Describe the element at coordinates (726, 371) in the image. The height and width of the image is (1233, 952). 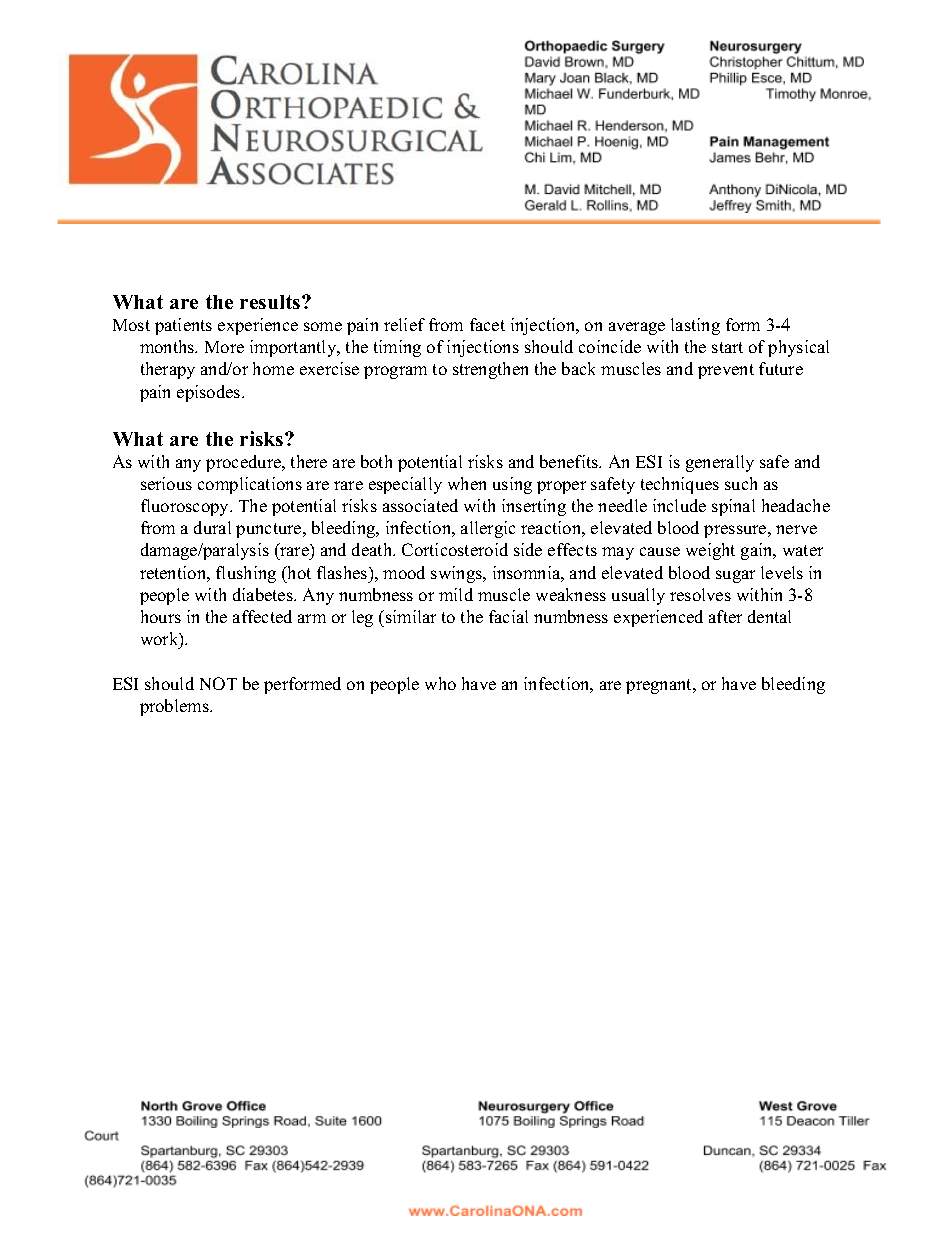
I see `prevent` at that location.
